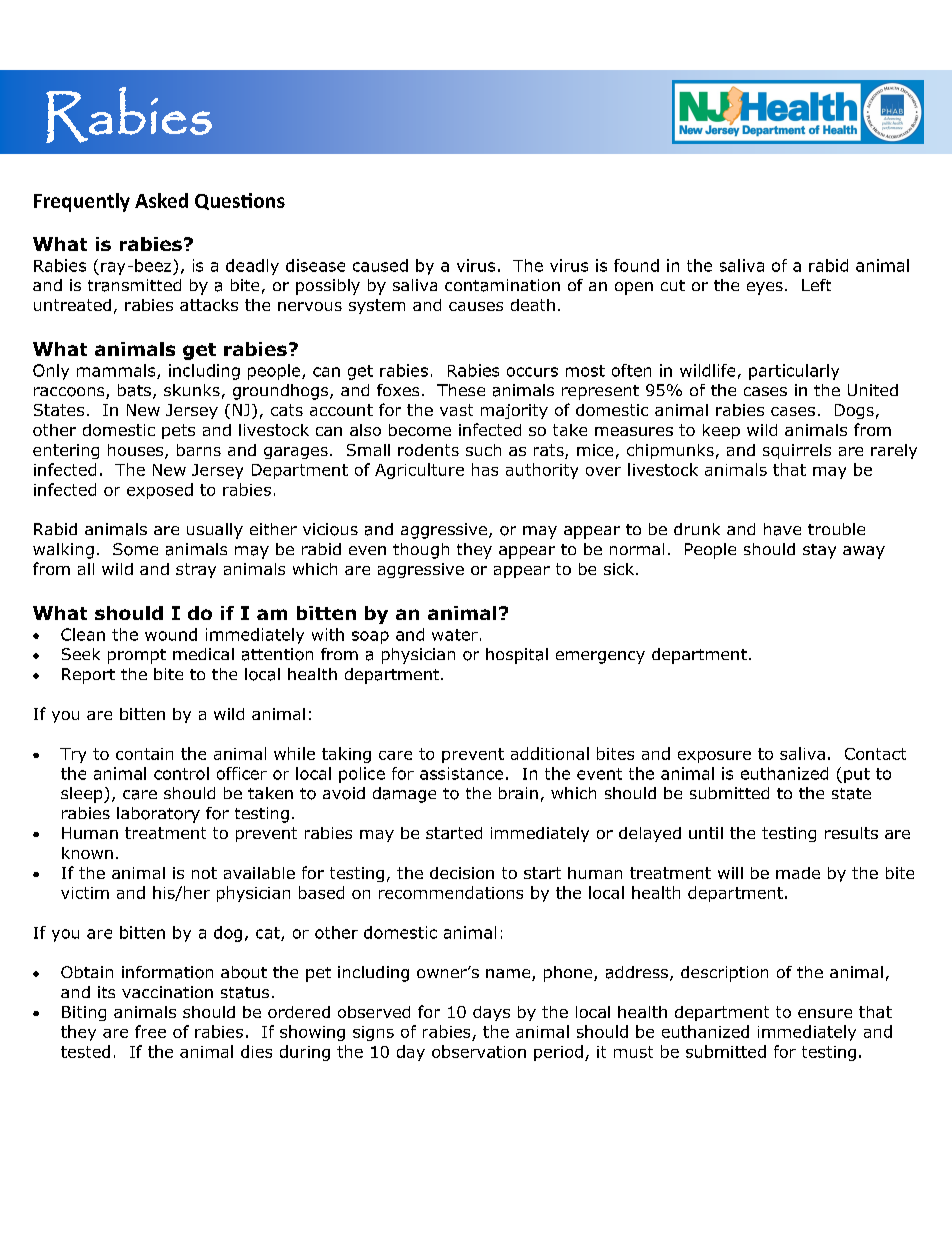 This screenshot has width=952, height=1233. What do you see at coordinates (171, 634) in the screenshot?
I see `wound` at bounding box center [171, 634].
